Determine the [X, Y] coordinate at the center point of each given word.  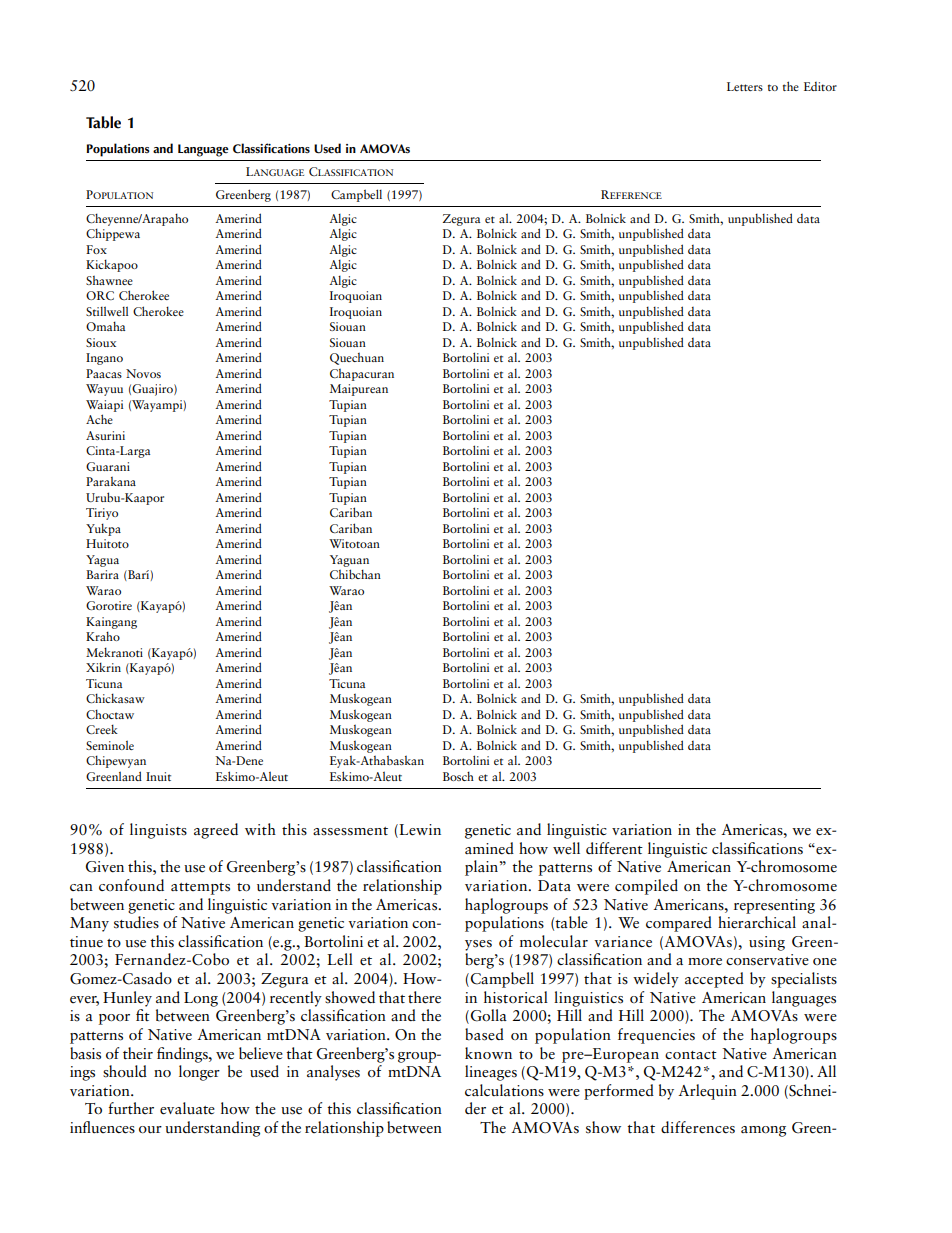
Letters [745, 86]
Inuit [158, 776]
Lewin [419, 831]
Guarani [108, 466]
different [614, 848]
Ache [99, 419]
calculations [504, 1090]
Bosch [458, 776]
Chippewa [113, 234]
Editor [820, 86]
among [763, 1131]
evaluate [187, 1108]
